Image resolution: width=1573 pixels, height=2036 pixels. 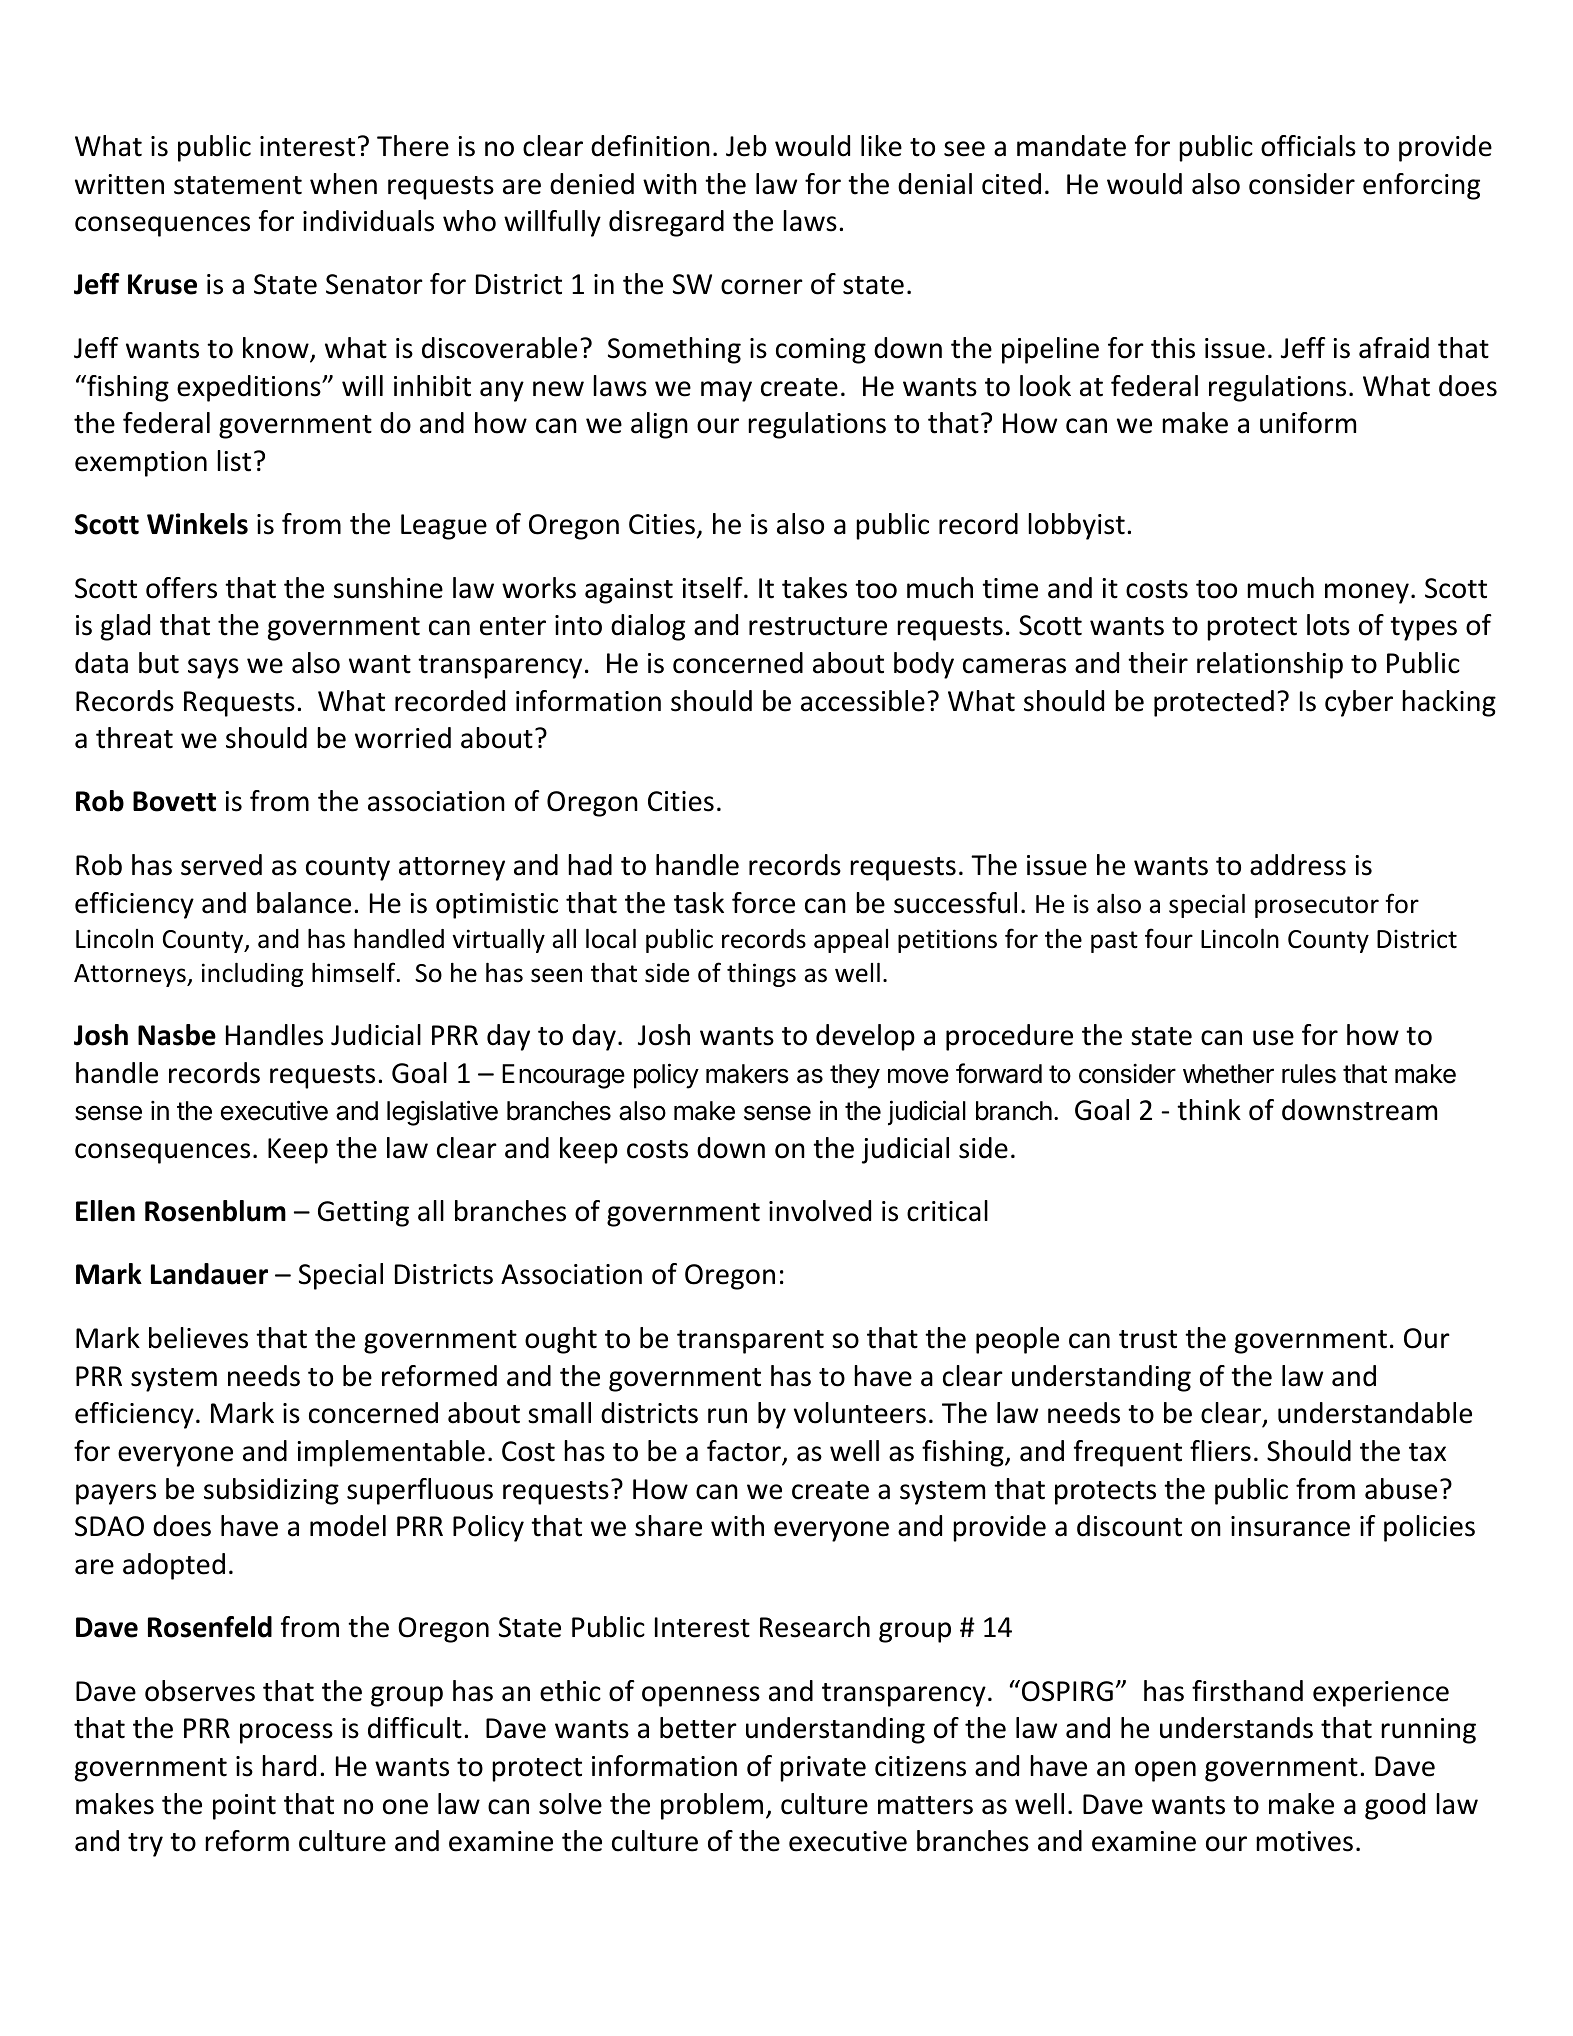 I want to click on lots, so click(x=1328, y=625).
